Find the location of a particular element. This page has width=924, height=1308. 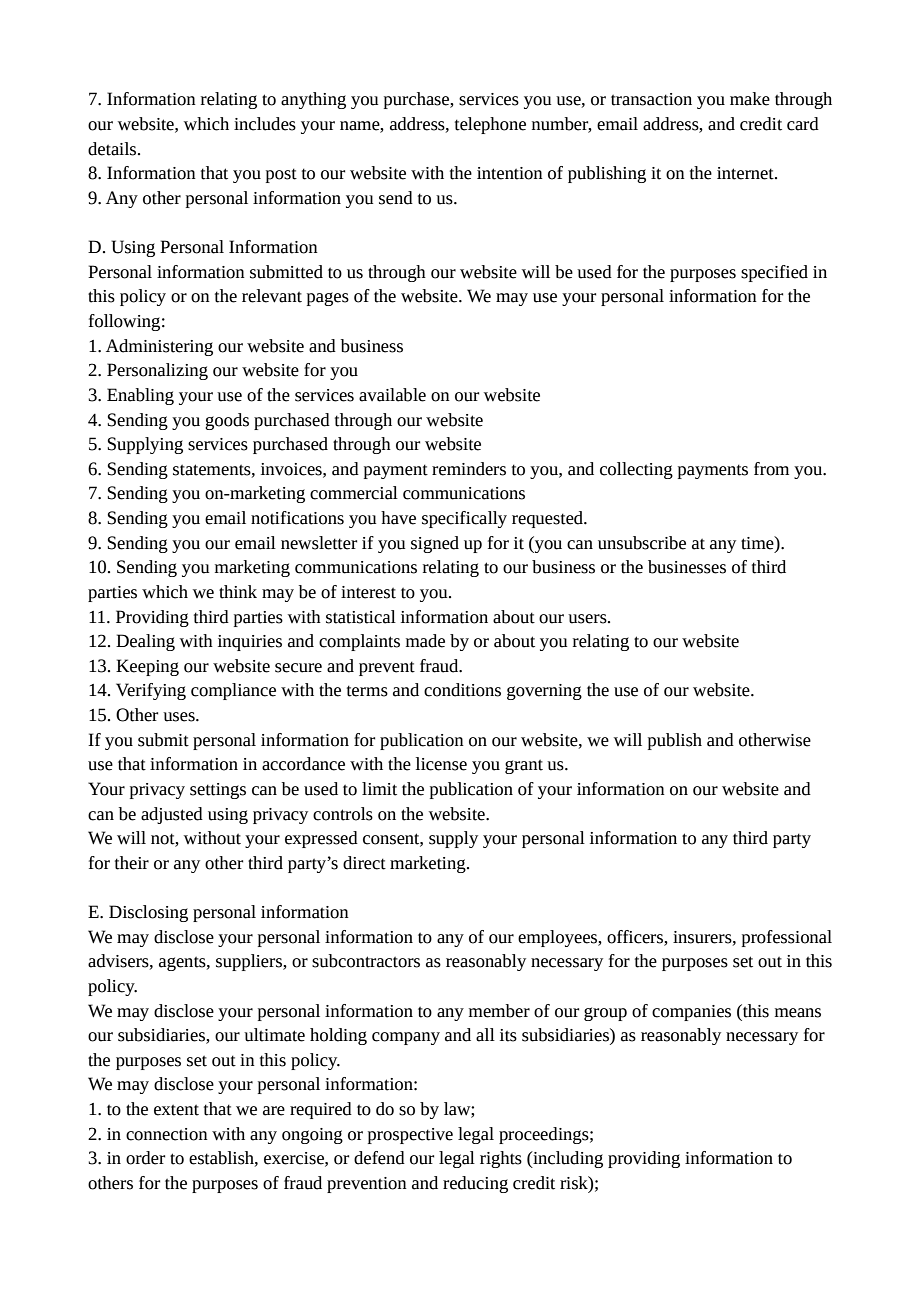

telephone is located at coordinates (490, 125).
